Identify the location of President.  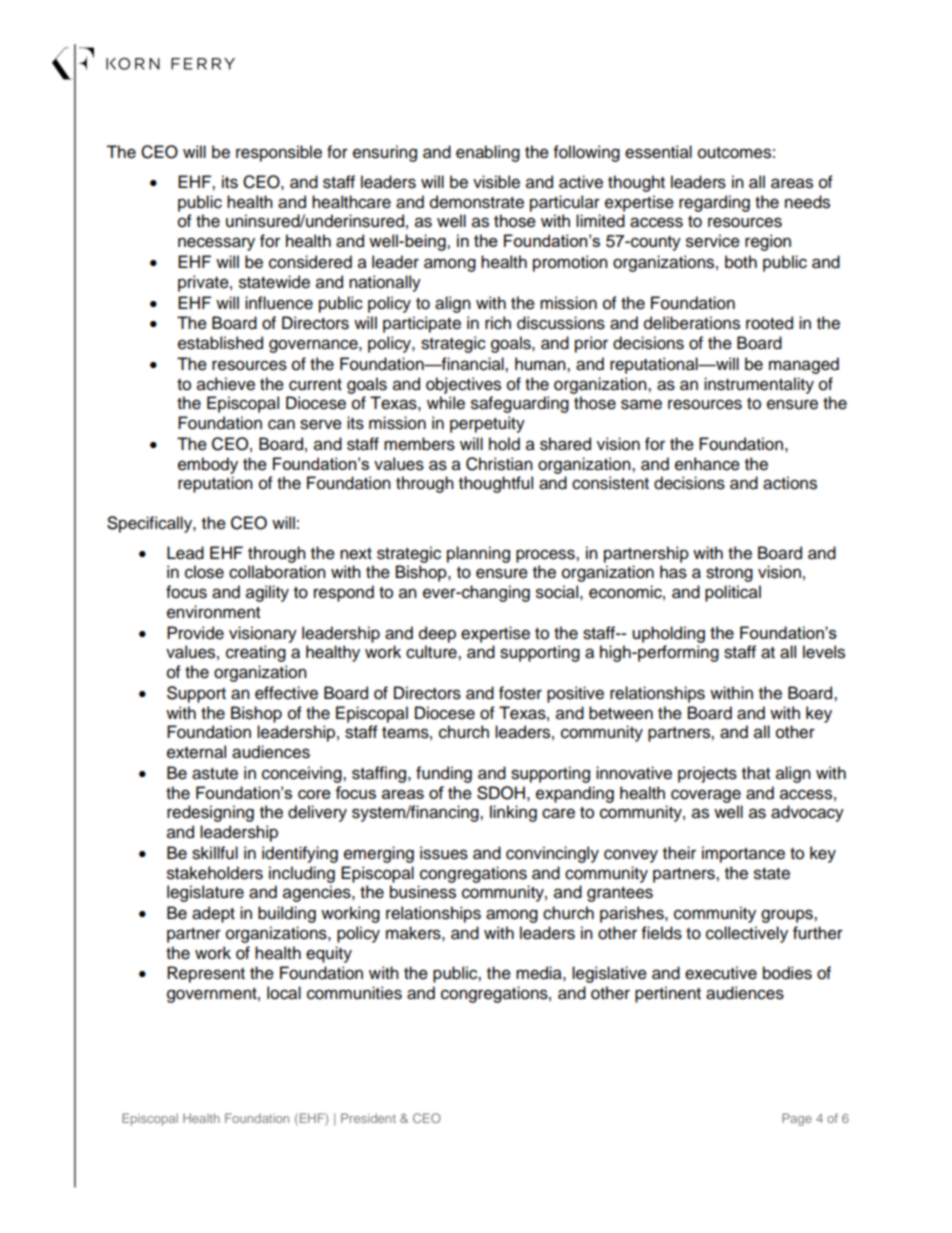
(368, 1118).
